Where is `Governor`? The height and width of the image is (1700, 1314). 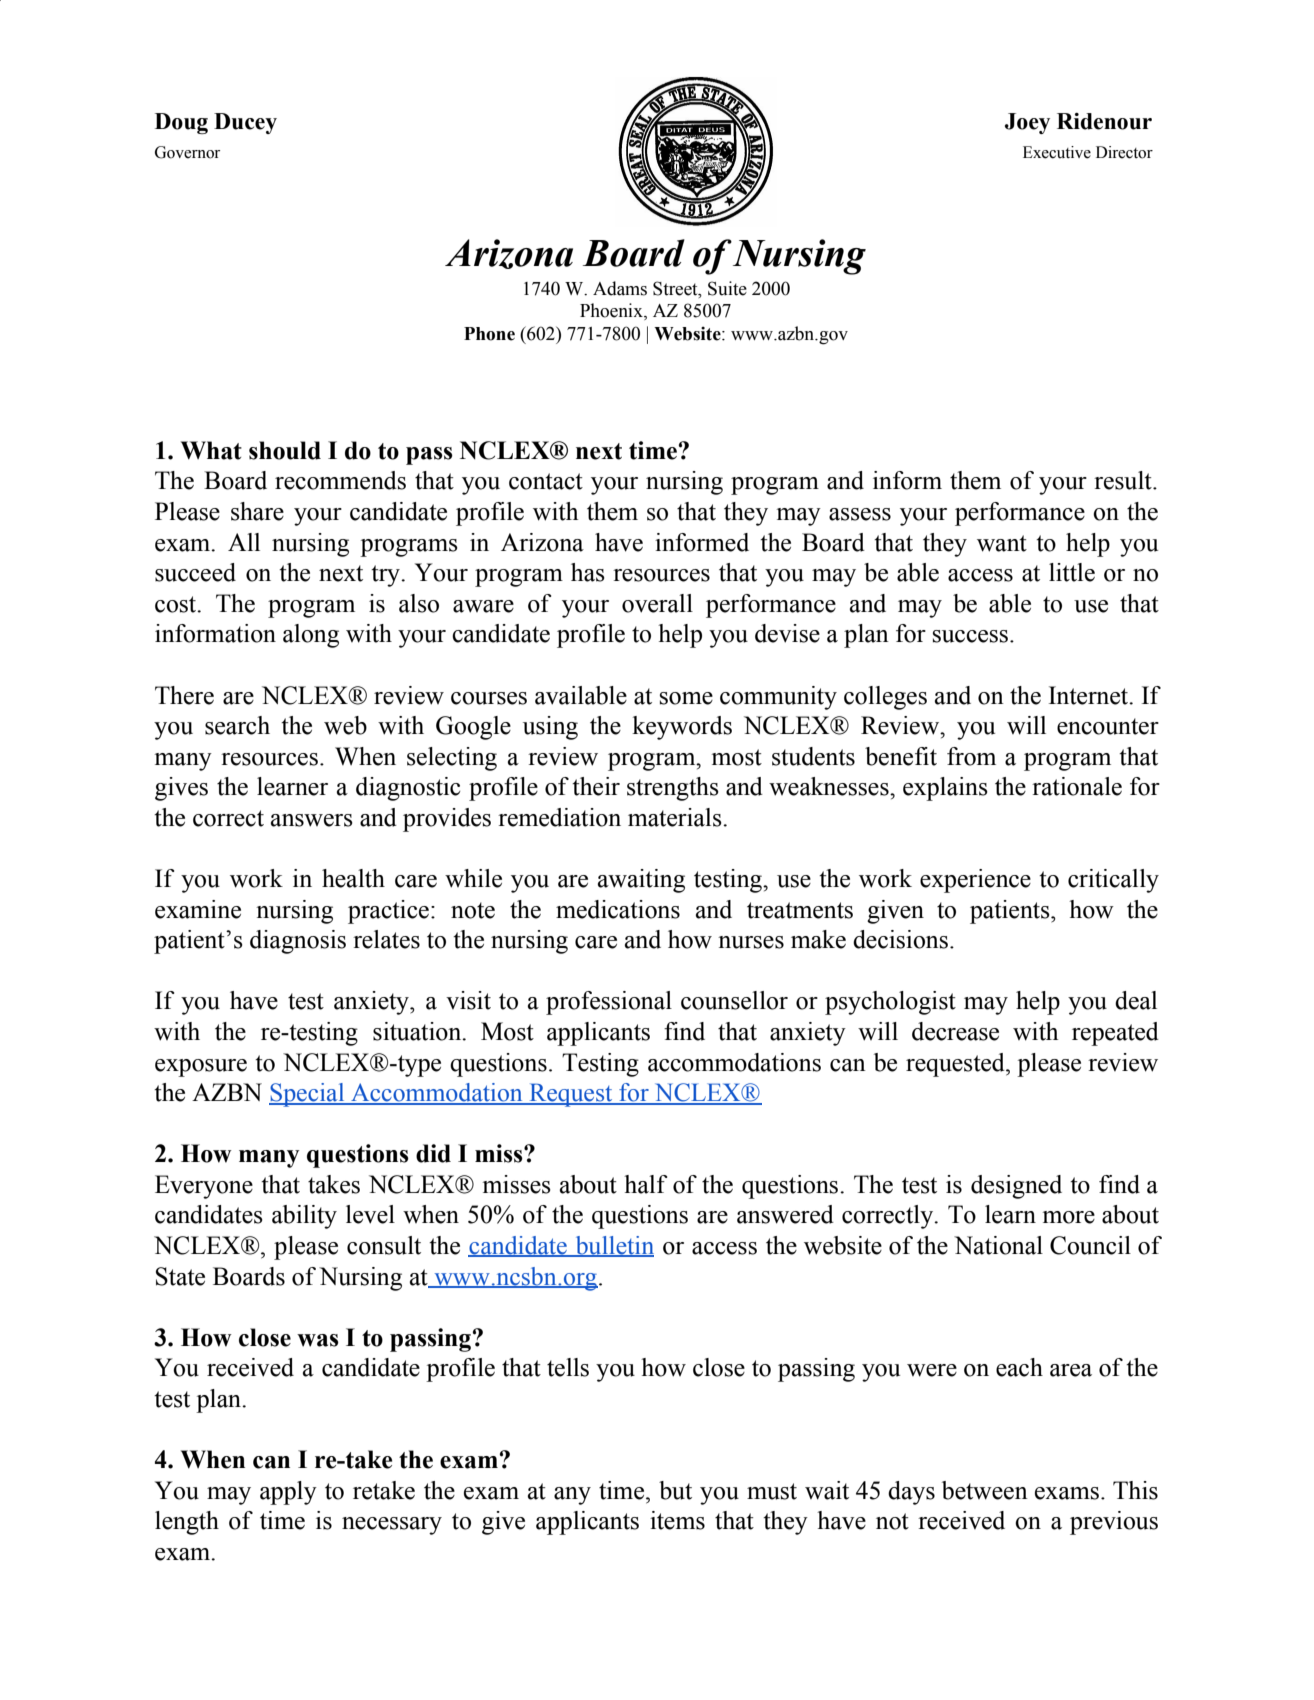
Governor is located at coordinates (187, 152).
